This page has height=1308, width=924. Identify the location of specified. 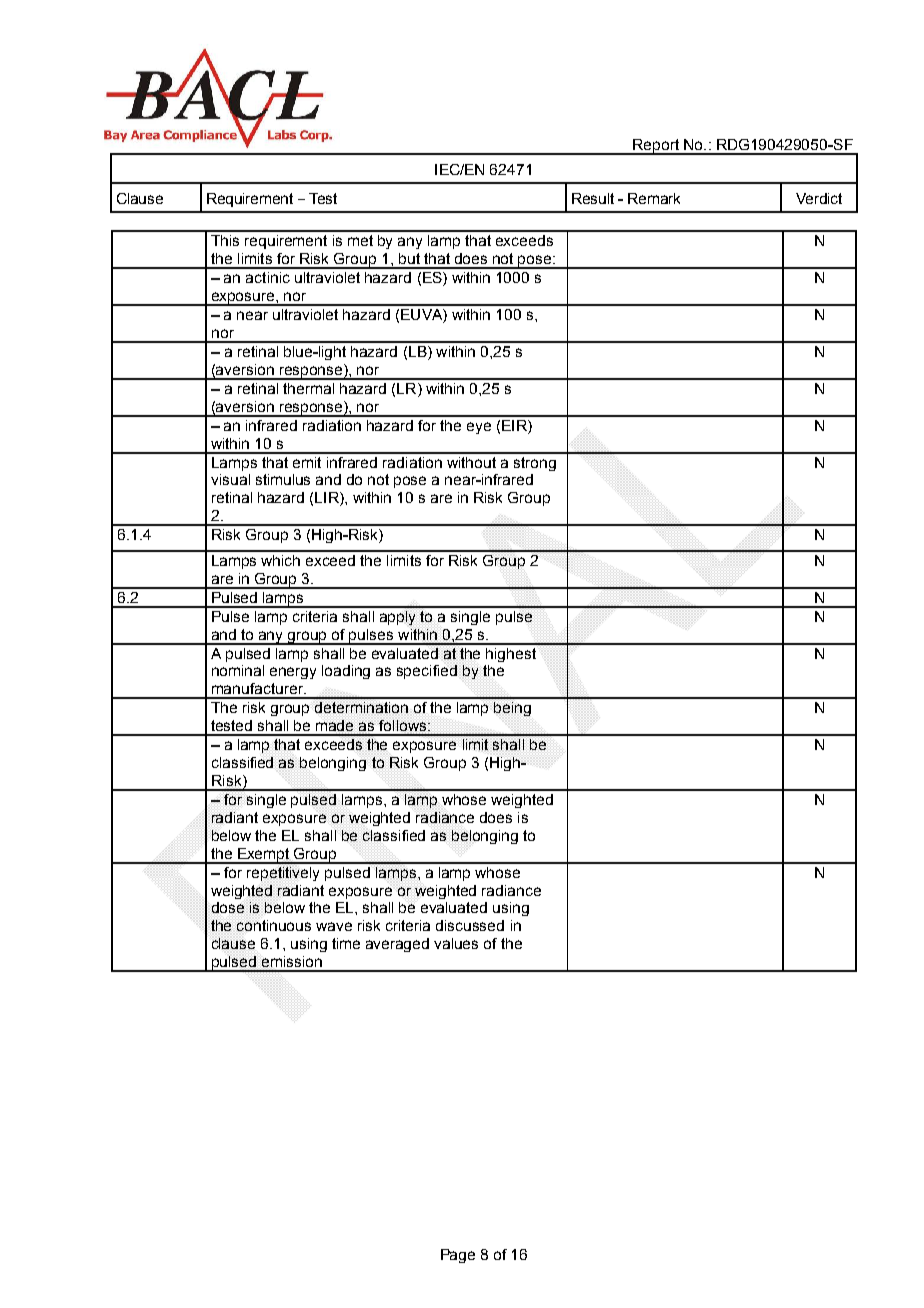
(427, 672).
